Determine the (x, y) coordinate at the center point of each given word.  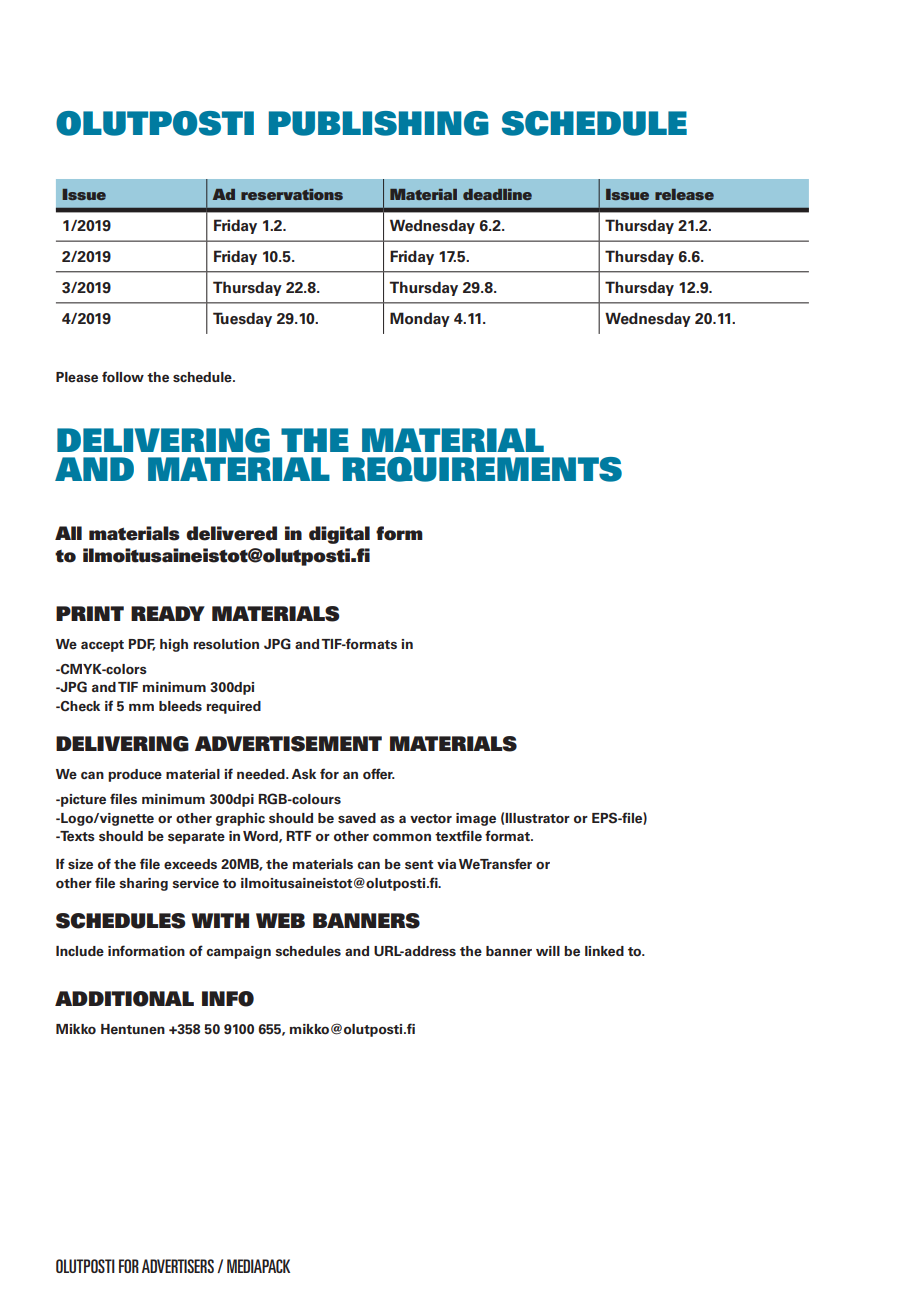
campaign (238, 952)
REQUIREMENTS (482, 469)
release (684, 194)
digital (339, 535)
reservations (292, 194)
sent (419, 865)
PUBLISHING (379, 123)
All (68, 533)
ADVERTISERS (178, 1266)
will (548, 951)
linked (604, 951)
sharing (143, 884)
